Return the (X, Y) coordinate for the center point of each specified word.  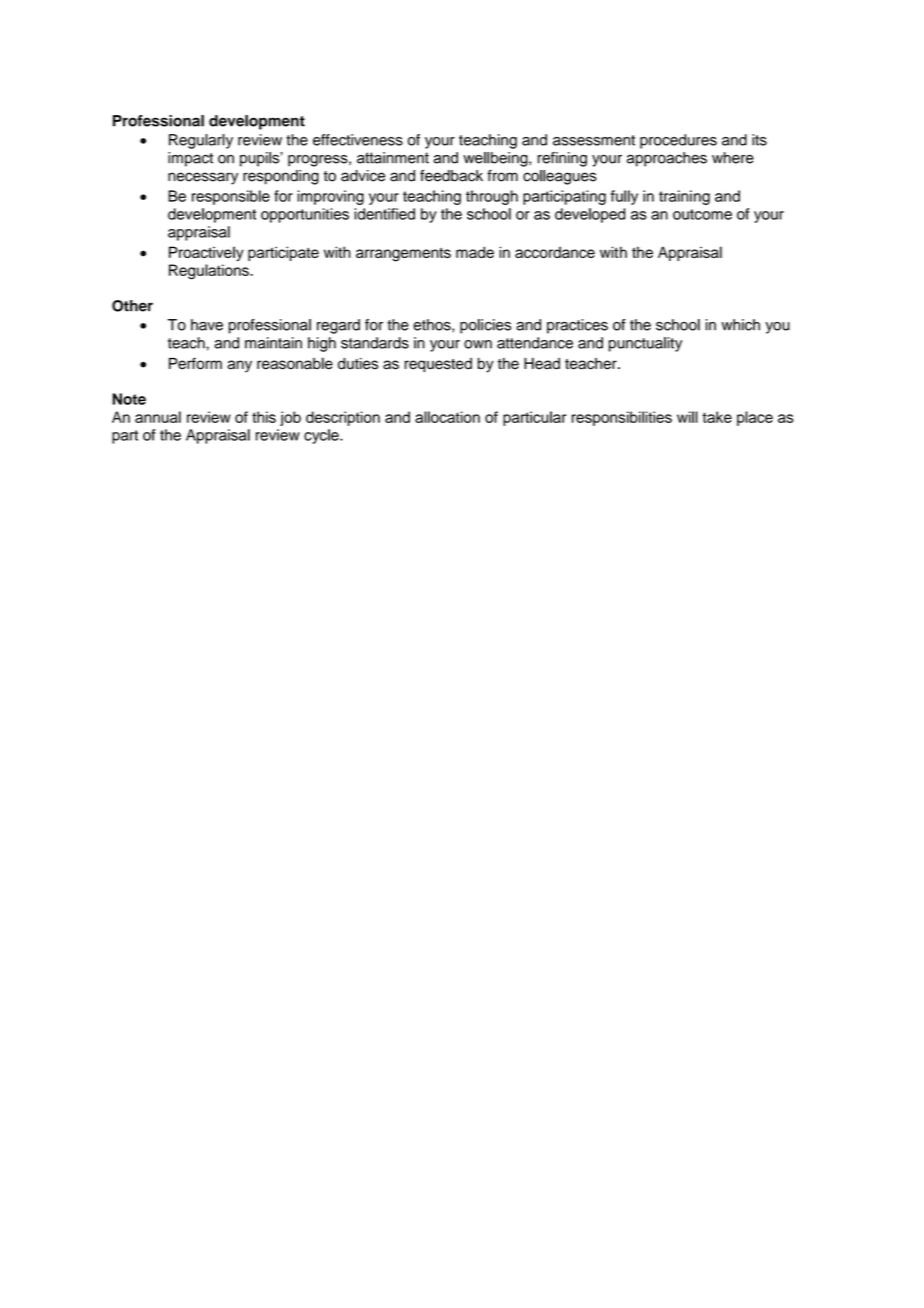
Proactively (206, 253)
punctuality (645, 344)
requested (438, 365)
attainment (393, 158)
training (684, 197)
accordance (555, 252)
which (740, 325)
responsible (231, 197)
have (207, 325)
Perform (195, 363)
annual (158, 417)
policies (485, 326)
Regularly (201, 141)
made (475, 252)
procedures (678, 141)
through (492, 197)
